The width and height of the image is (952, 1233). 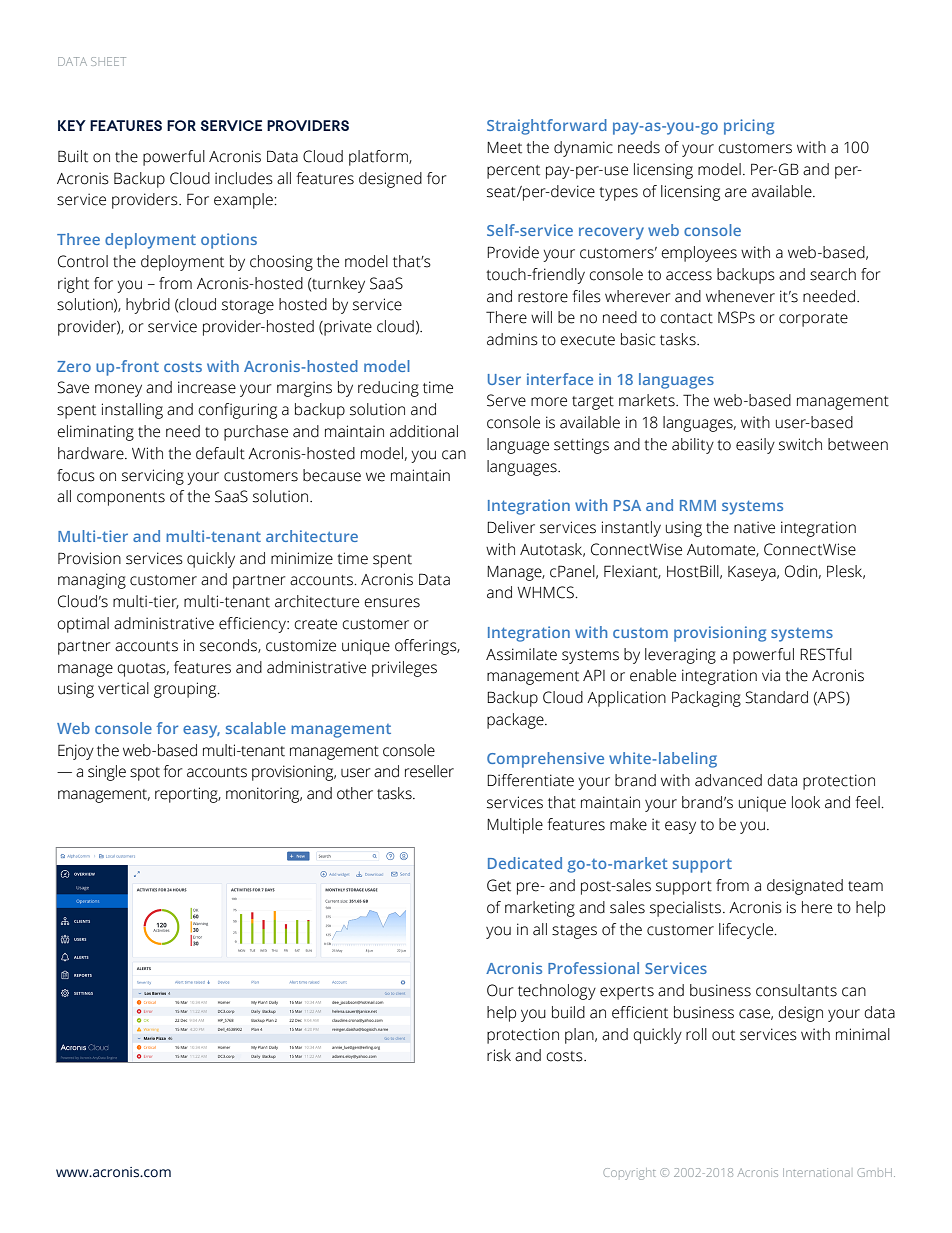 What do you see at coordinates (580, 1036) in the image?
I see `plan` at bounding box center [580, 1036].
